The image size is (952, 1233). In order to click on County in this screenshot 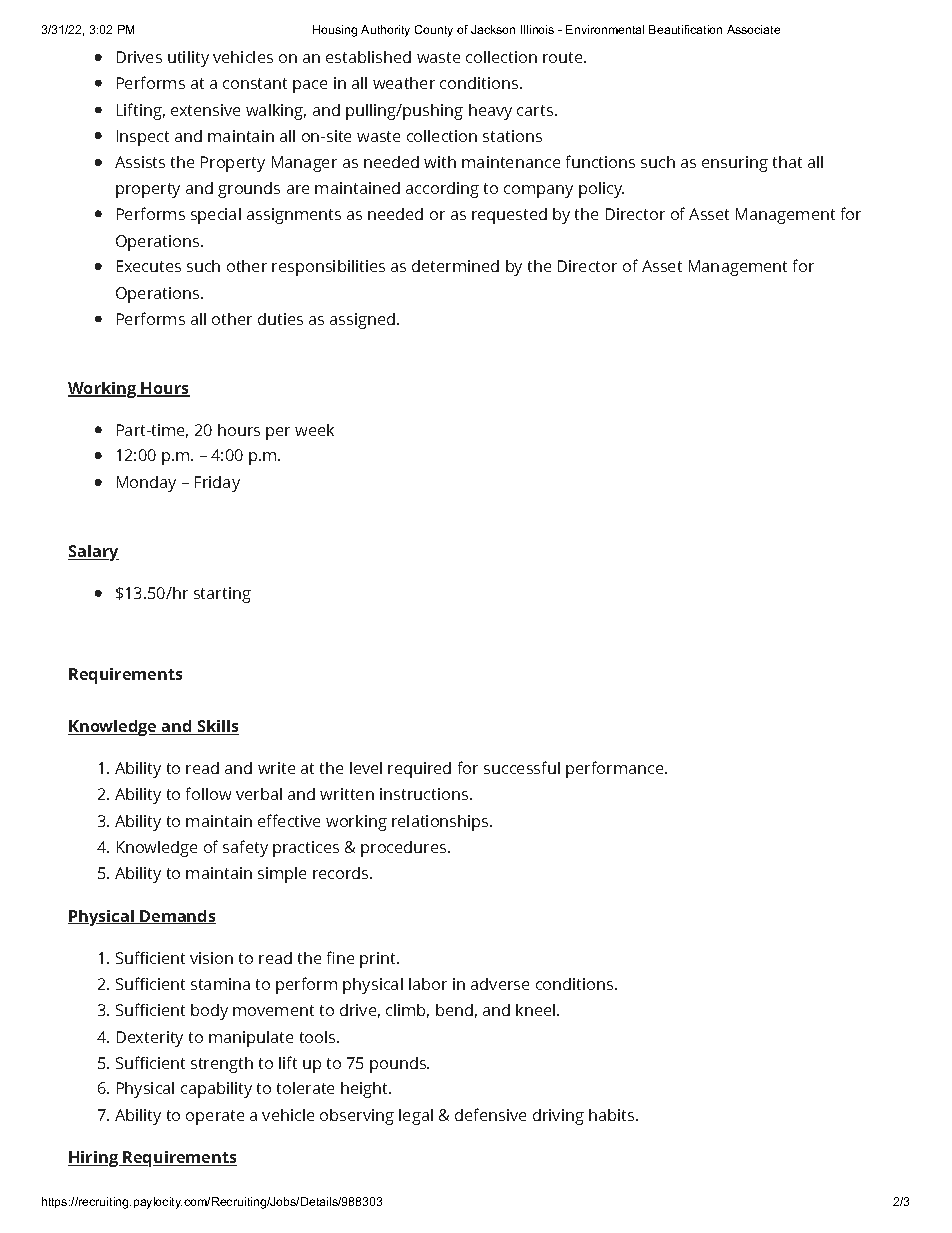, I will do `click(434, 31)`.
